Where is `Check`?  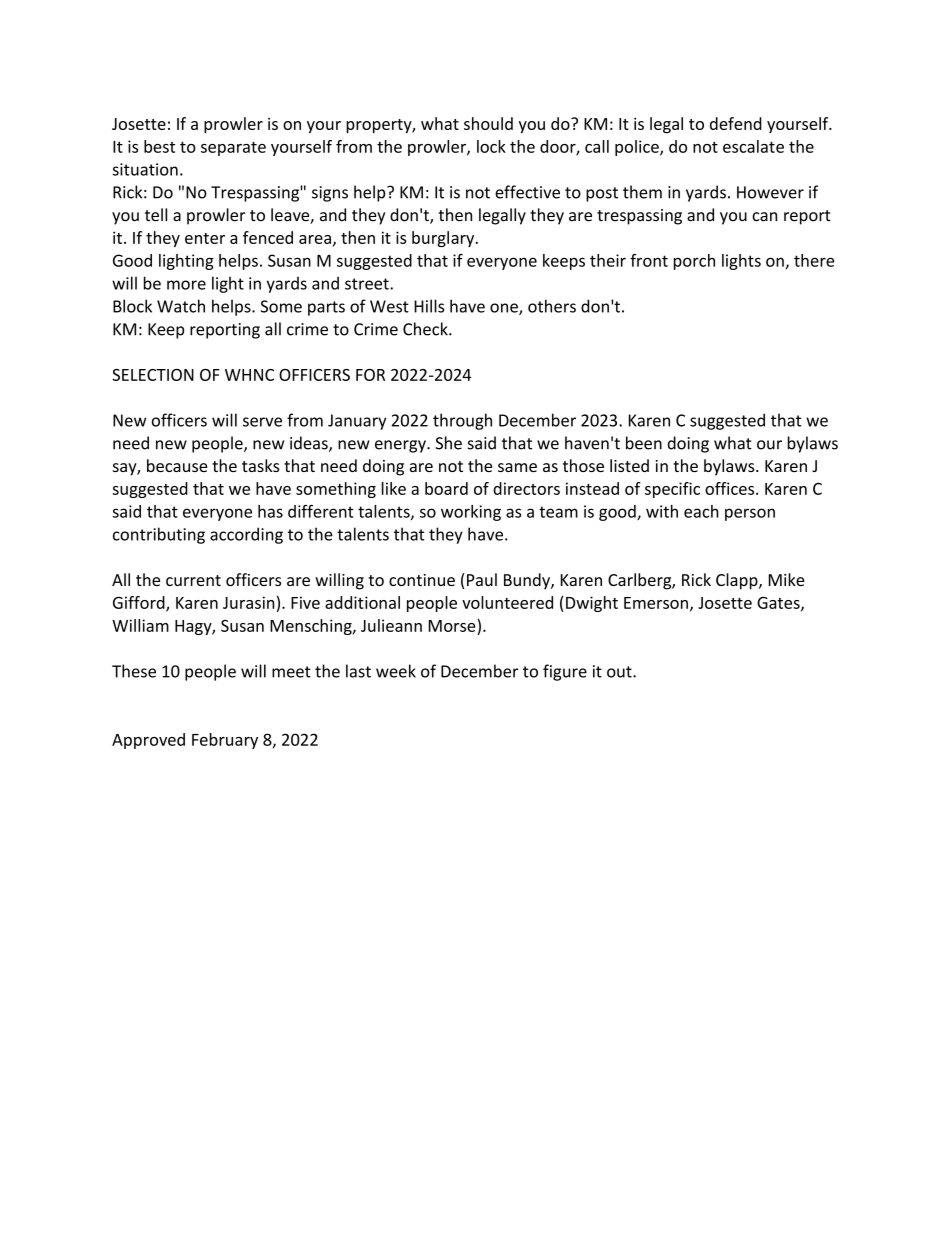
Check is located at coordinates (426, 329).
